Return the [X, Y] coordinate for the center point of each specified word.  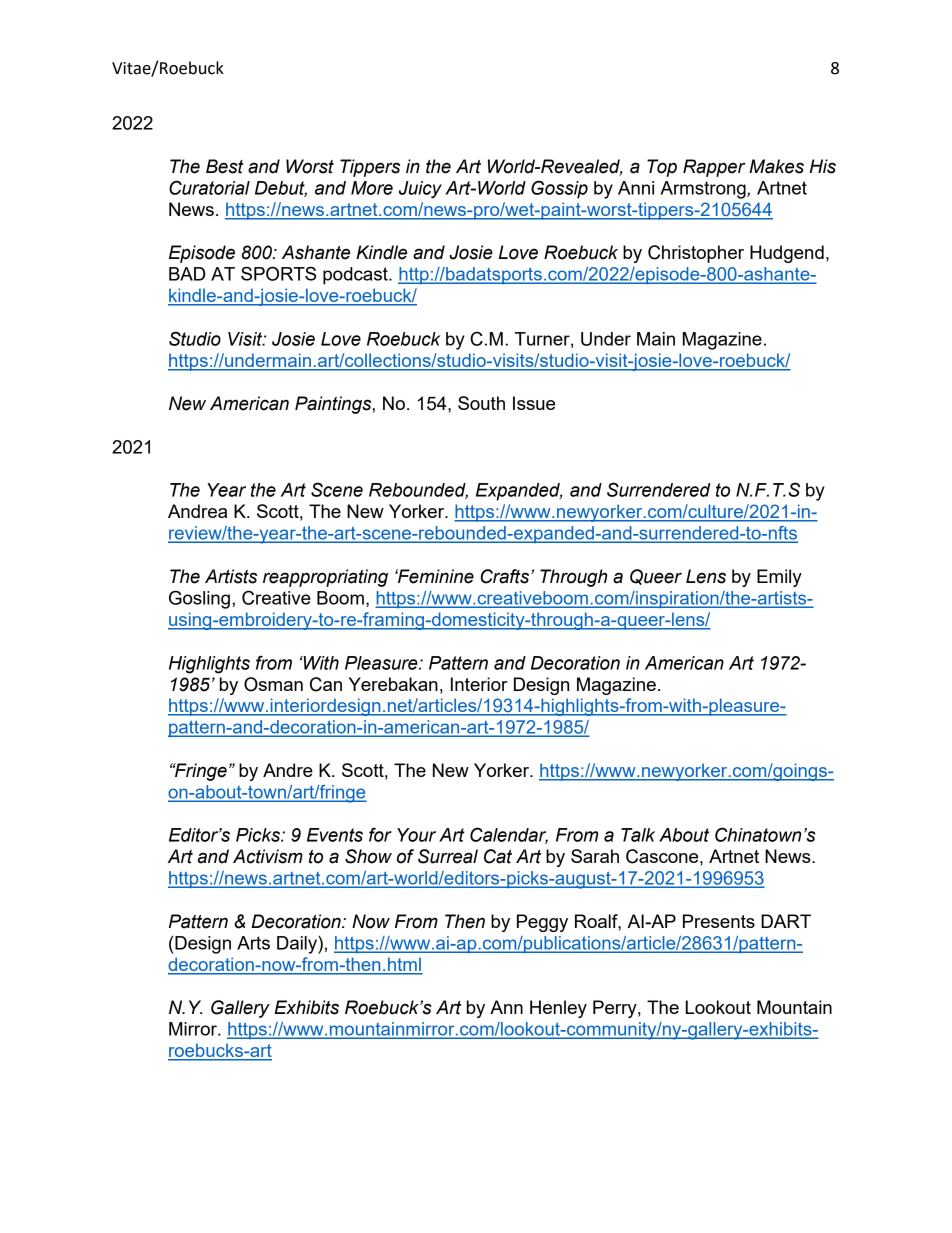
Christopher [696, 254]
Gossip [559, 189]
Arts [253, 943]
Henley [558, 1009]
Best [225, 166]
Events [335, 835]
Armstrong [704, 190]
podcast [356, 276]
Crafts [506, 576]
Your [416, 835]
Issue [534, 403]
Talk [638, 835]
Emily [779, 578]
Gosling [199, 599]
